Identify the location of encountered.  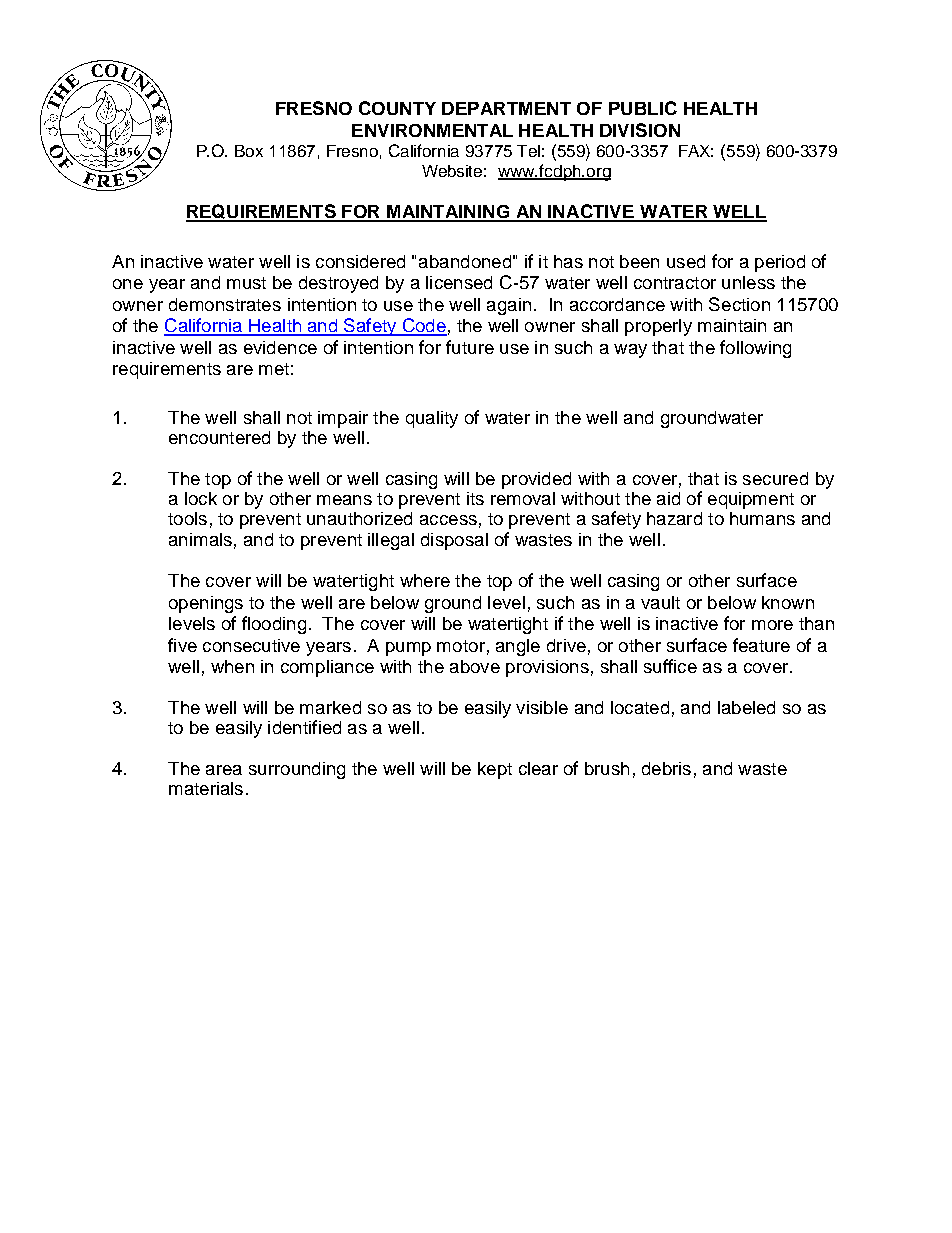
(219, 437).
